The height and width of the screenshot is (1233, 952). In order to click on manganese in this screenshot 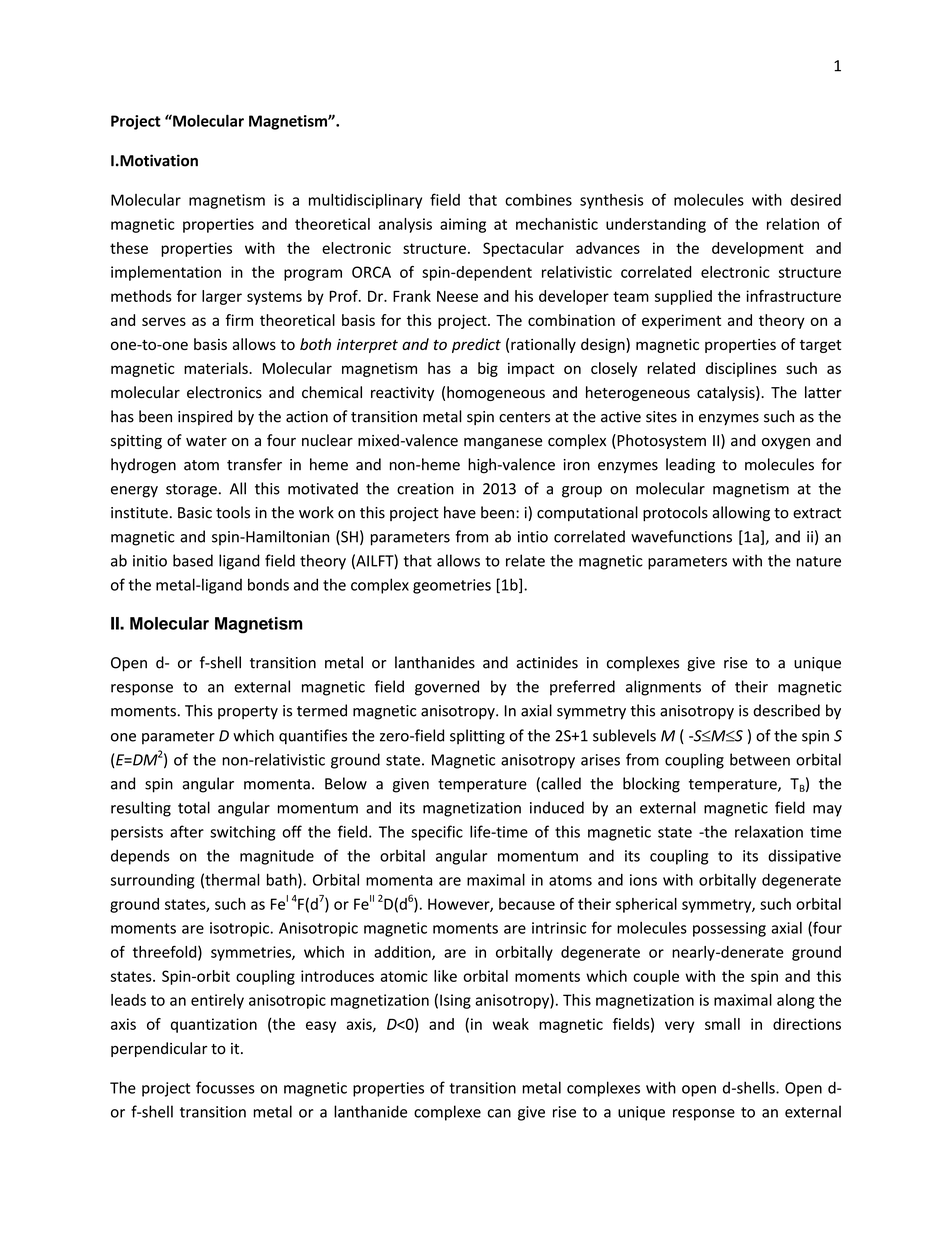, I will do `click(503, 443)`.
